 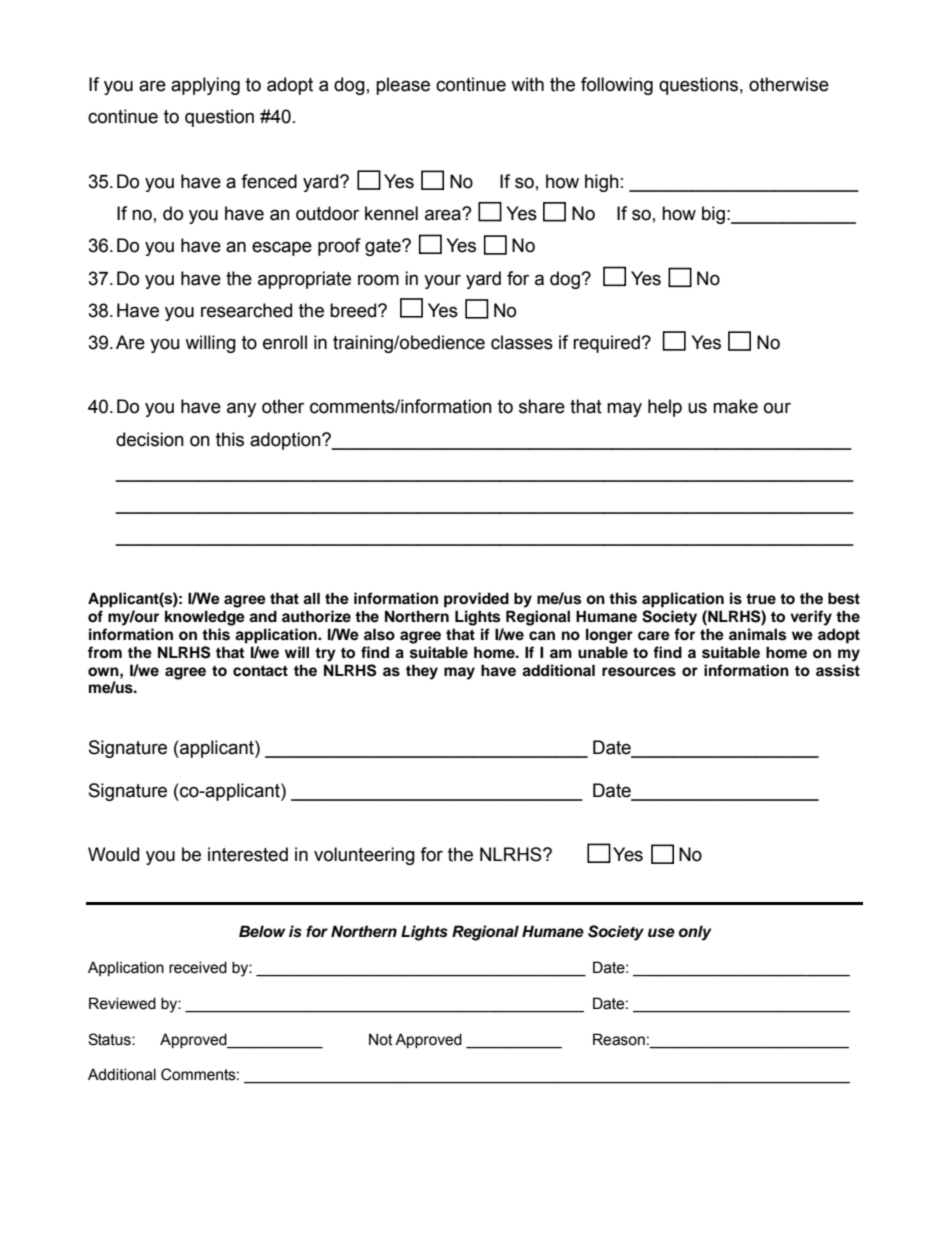 What do you see at coordinates (617, 86) in the image?
I see `following` at bounding box center [617, 86].
